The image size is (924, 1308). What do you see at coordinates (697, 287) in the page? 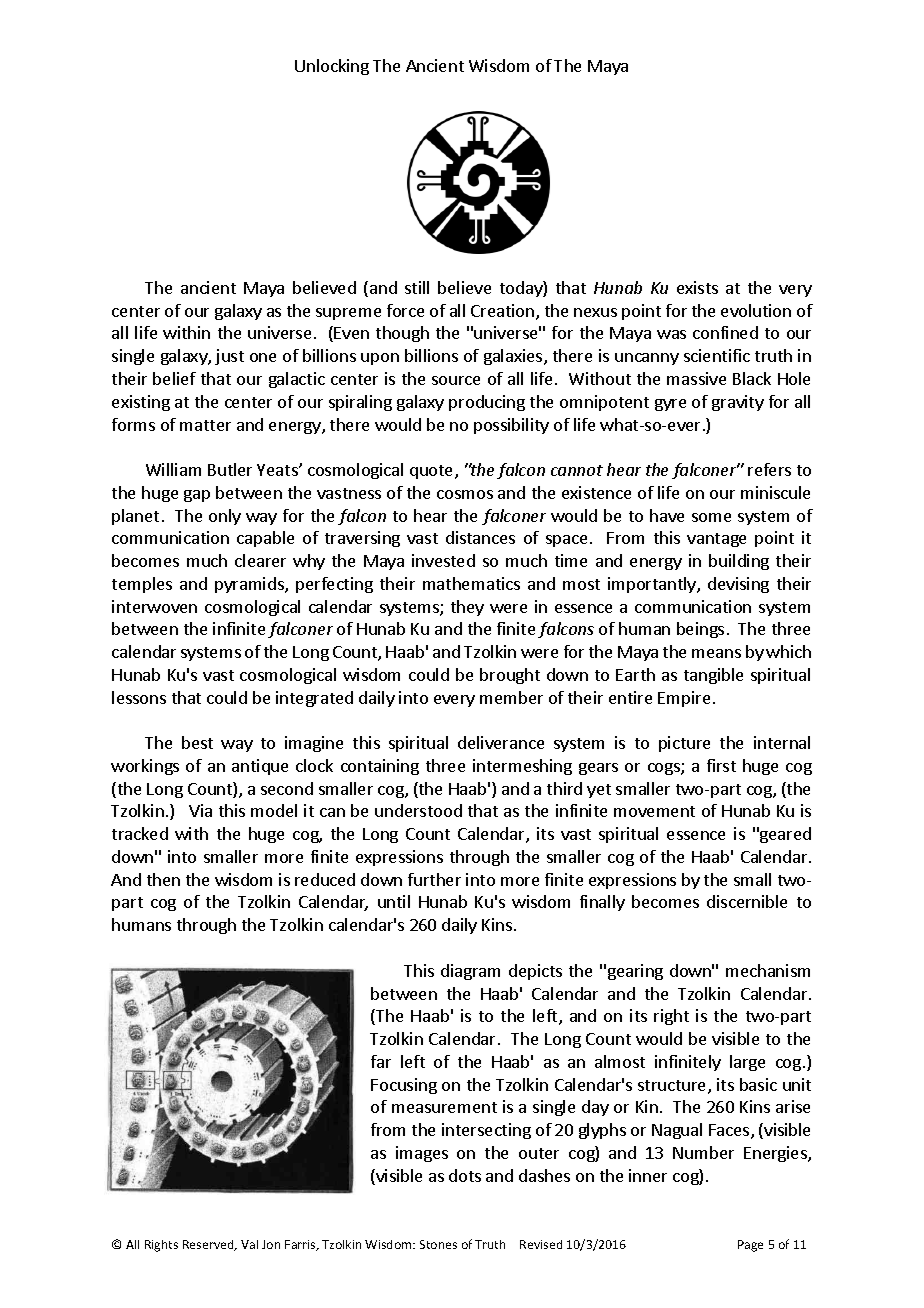
I see `exists` at bounding box center [697, 287].
